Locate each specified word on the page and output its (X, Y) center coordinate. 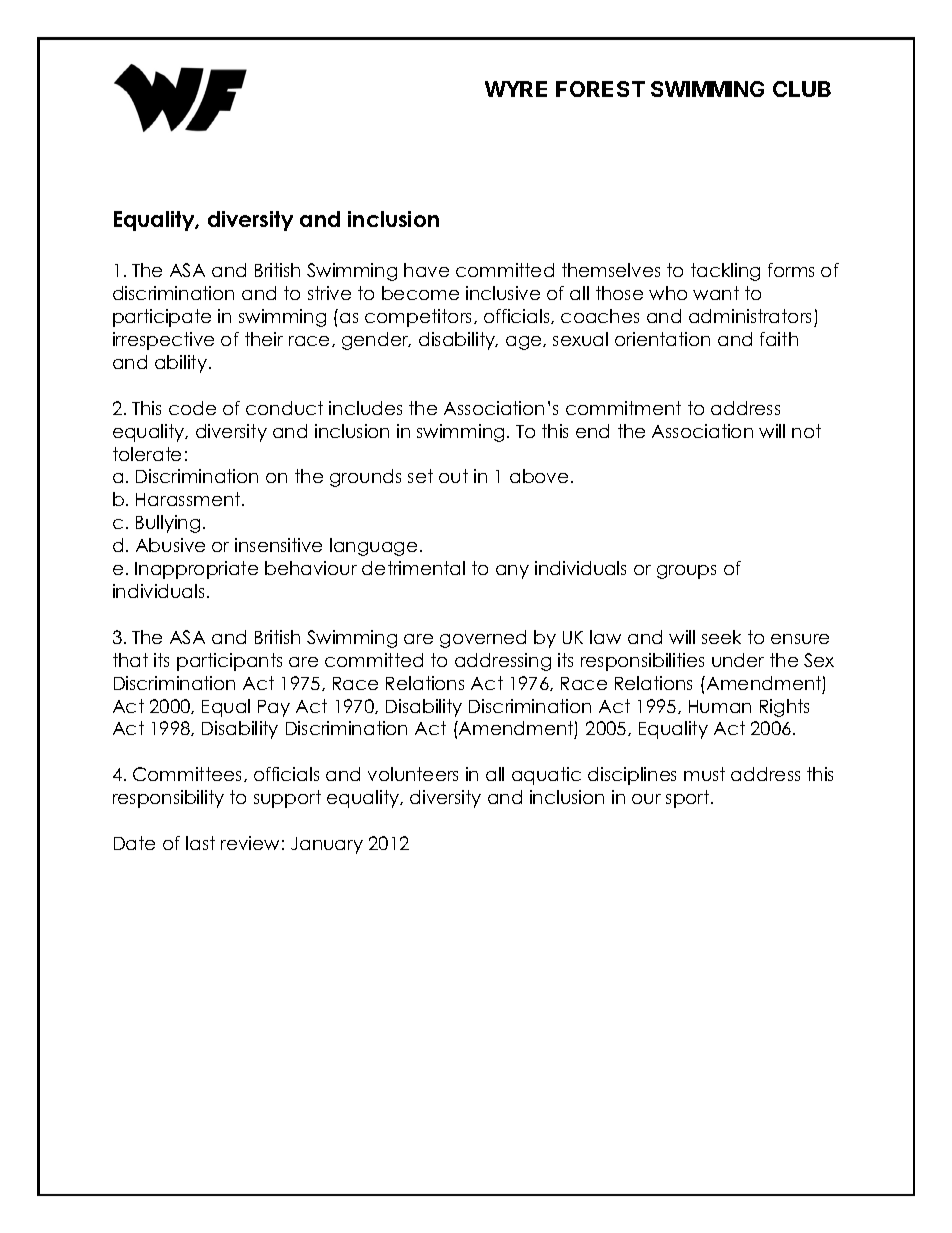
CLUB (802, 89)
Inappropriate (196, 570)
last (200, 843)
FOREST (600, 89)
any (512, 572)
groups (686, 572)
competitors (420, 318)
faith (779, 339)
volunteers (413, 774)
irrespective (163, 341)
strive (329, 293)
